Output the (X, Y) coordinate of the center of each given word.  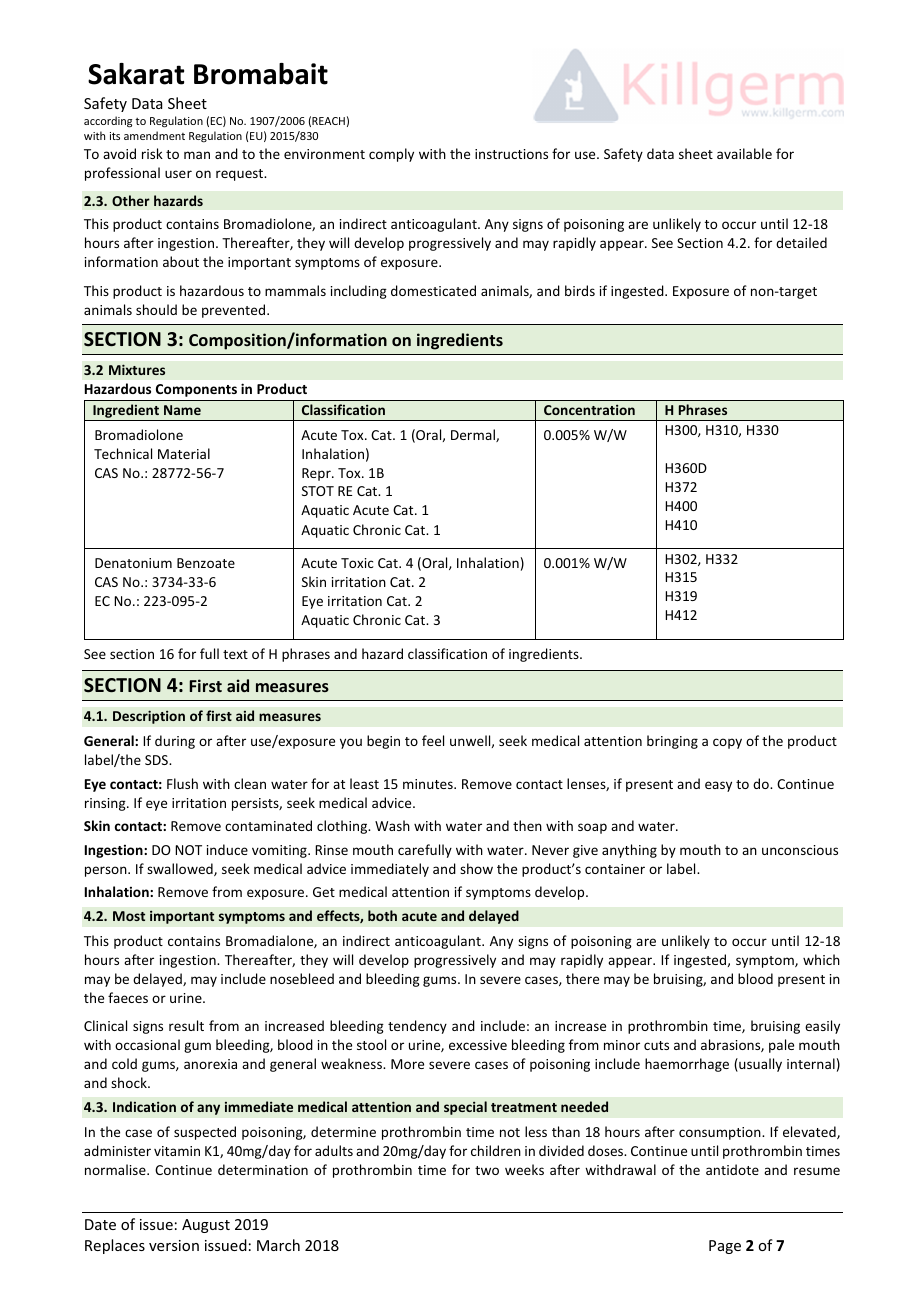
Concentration (589, 410)
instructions (511, 154)
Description (149, 717)
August (206, 1226)
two (487, 1170)
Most (129, 916)
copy (727, 743)
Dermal (474, 435)
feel (433, 740)
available (744, 153)
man (197, 155)
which (821, 959)
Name (182, 410)
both (382, 915)
